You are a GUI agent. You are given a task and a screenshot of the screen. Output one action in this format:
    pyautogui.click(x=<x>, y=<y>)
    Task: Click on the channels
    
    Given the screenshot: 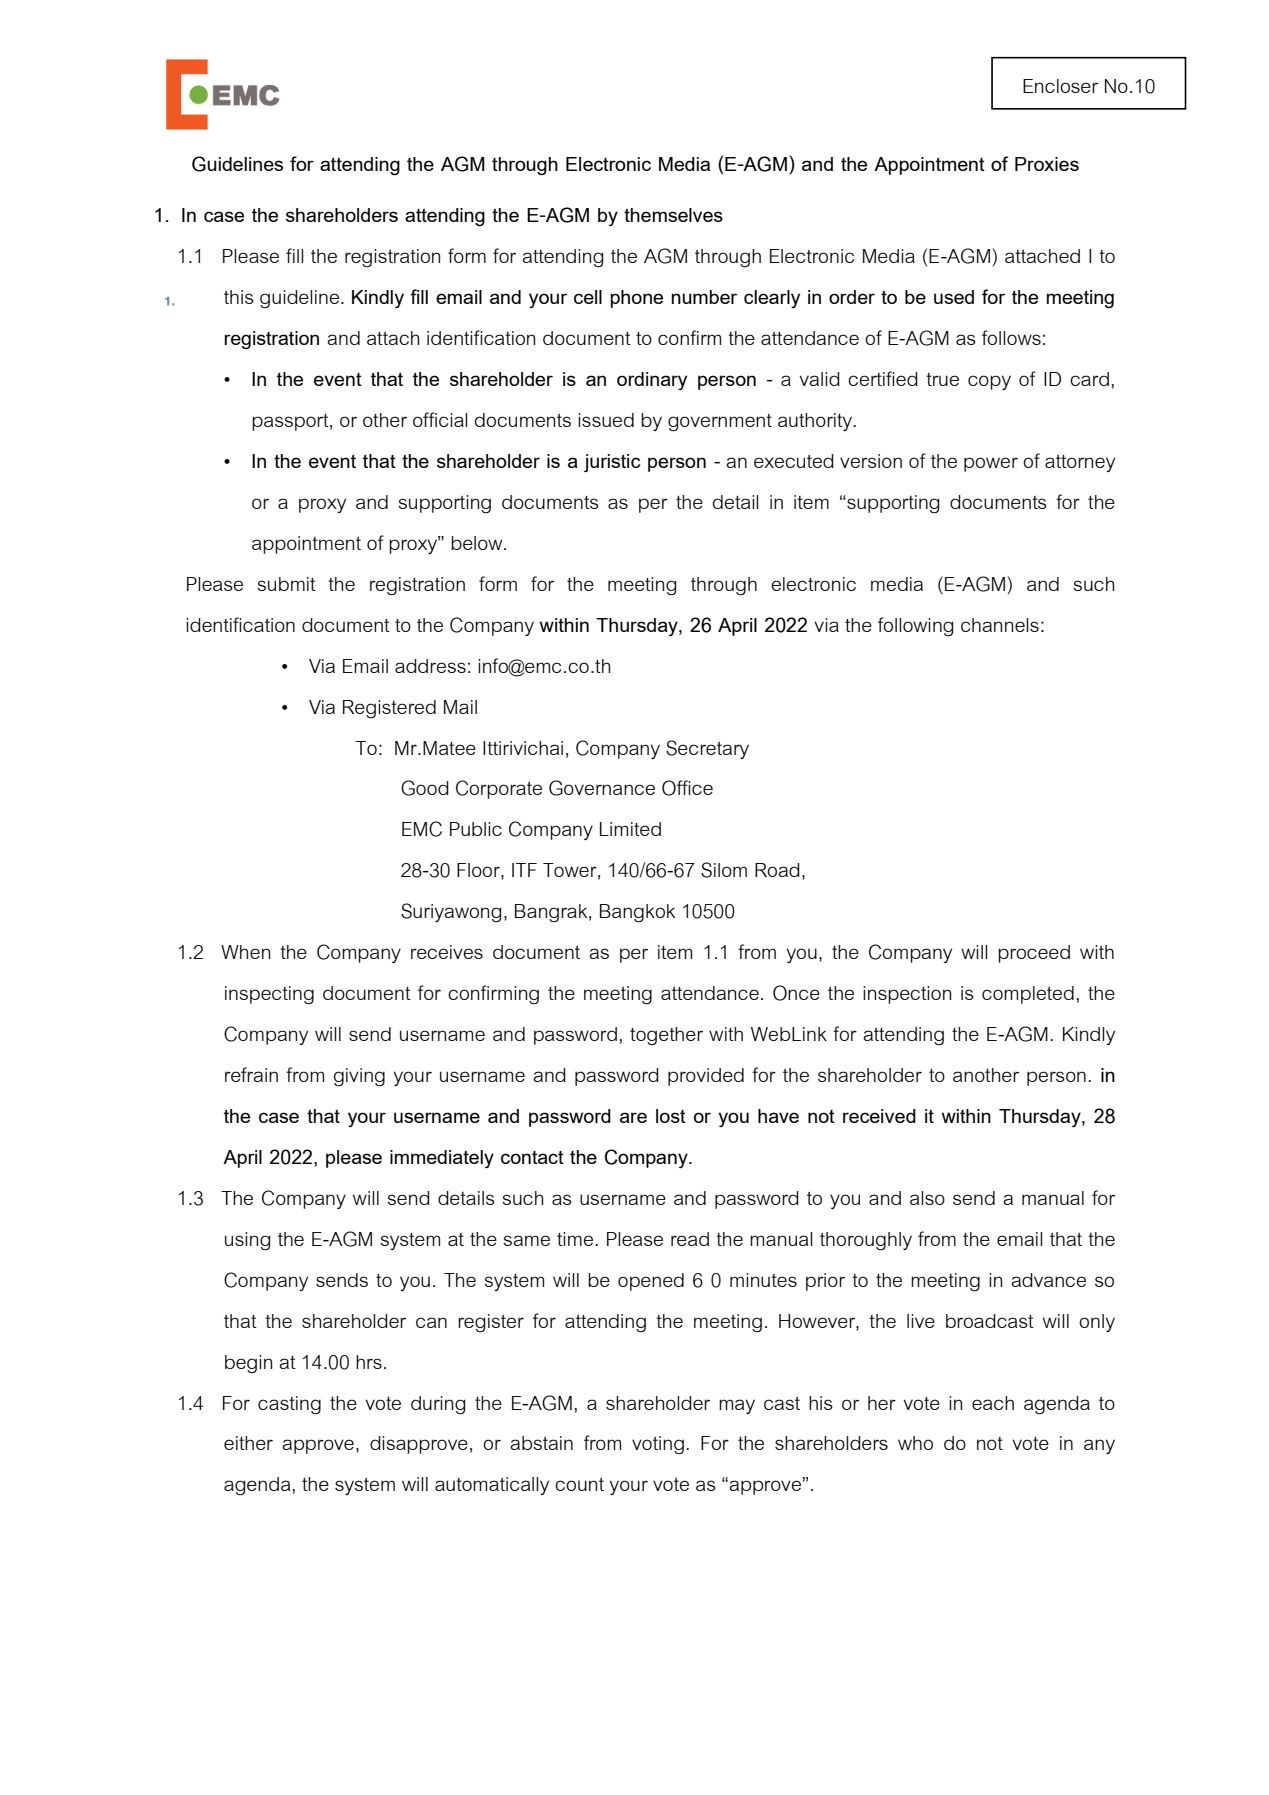 What is the action you would take?
    pyautogui.click(x=1000, y=625)
